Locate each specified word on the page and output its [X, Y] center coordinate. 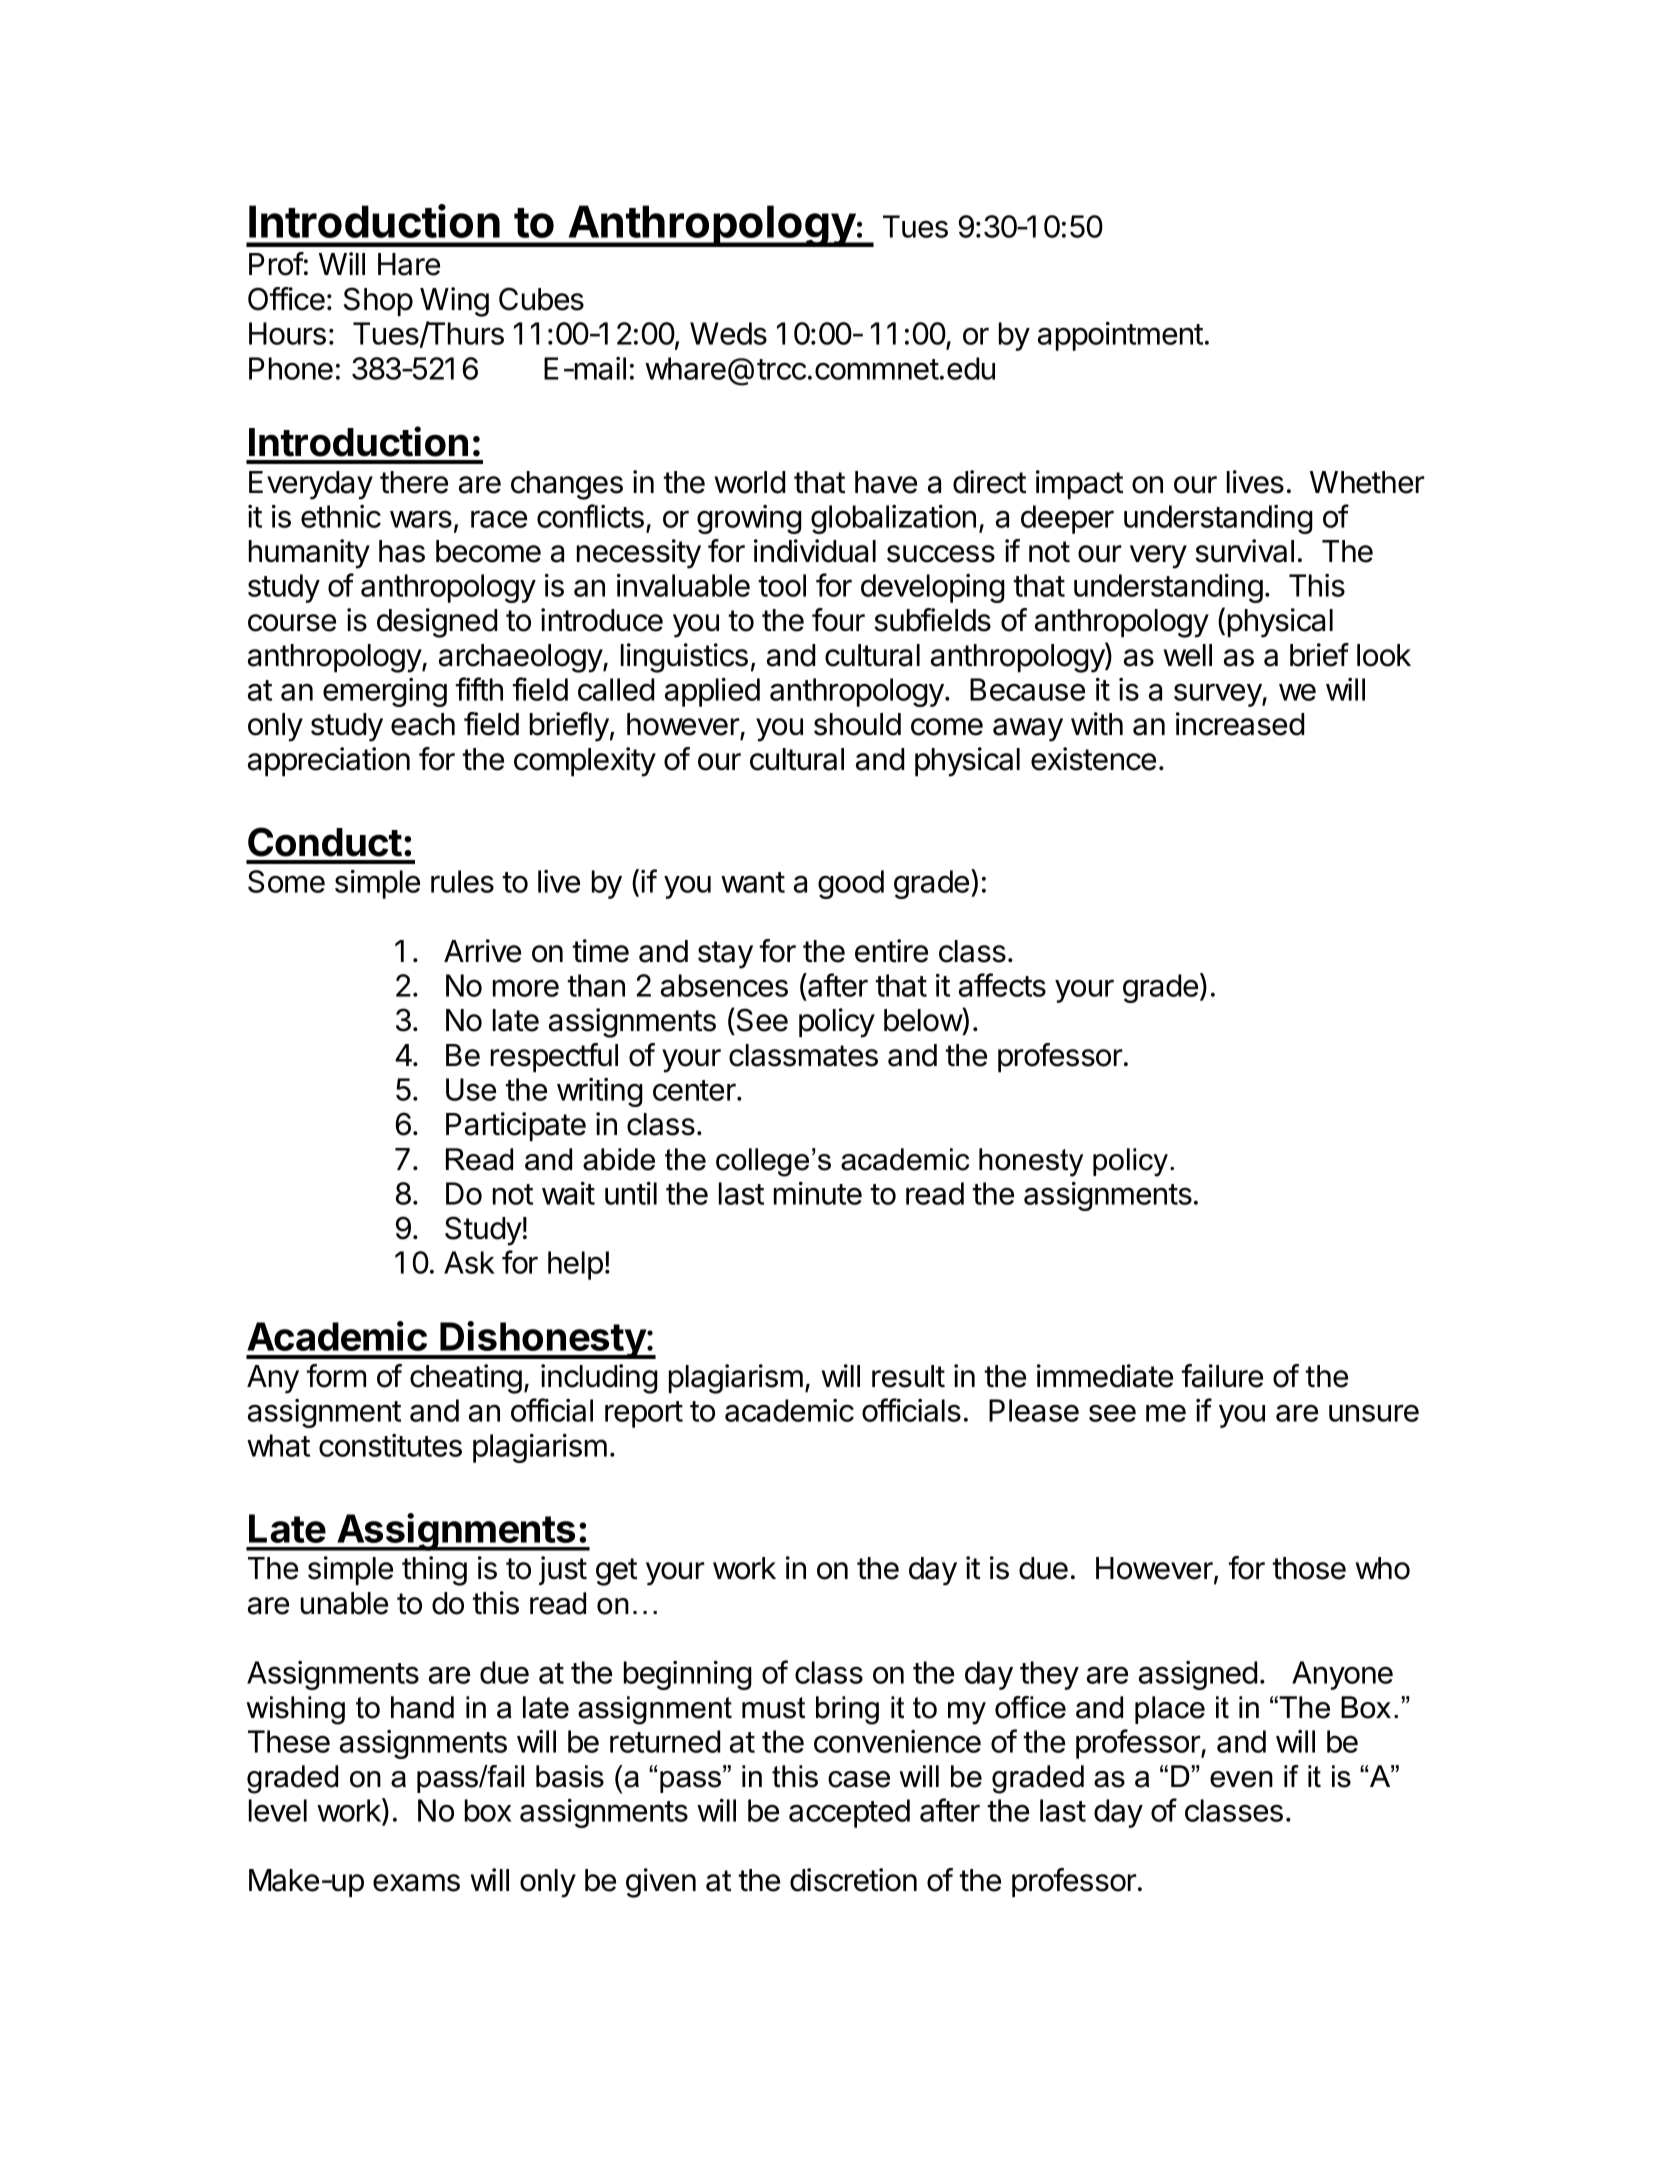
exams [416, 1883]
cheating [466, 1379]
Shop [378, 301]
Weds [728, 333]
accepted [849, 1813]
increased [1240, 724]
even [1241, 1779]
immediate [1105, 1376]
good [851, 884]
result [908, 1376]
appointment [1120, 336]
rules [462, 881]
